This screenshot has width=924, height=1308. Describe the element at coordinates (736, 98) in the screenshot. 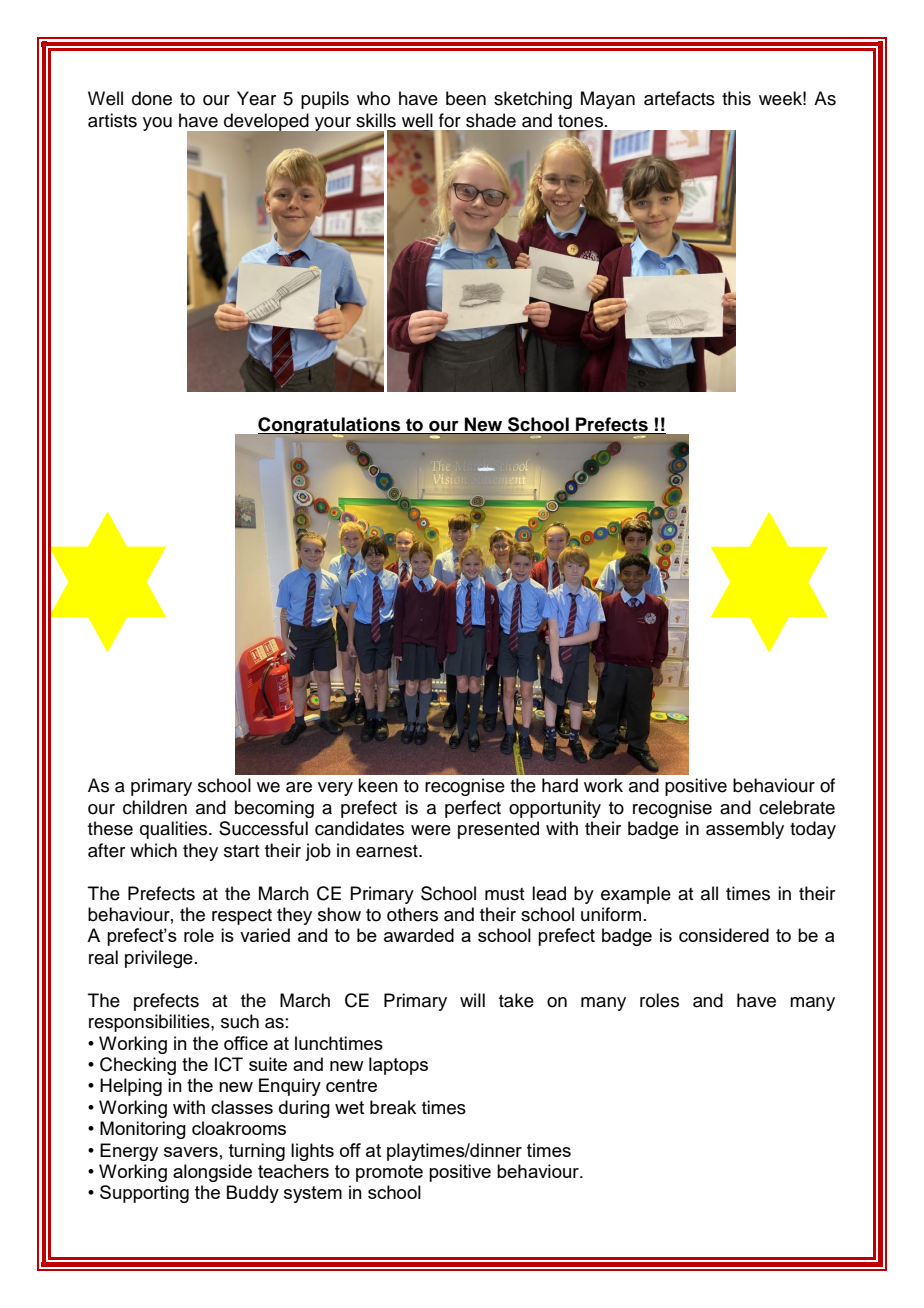

I see `this` at that location.
